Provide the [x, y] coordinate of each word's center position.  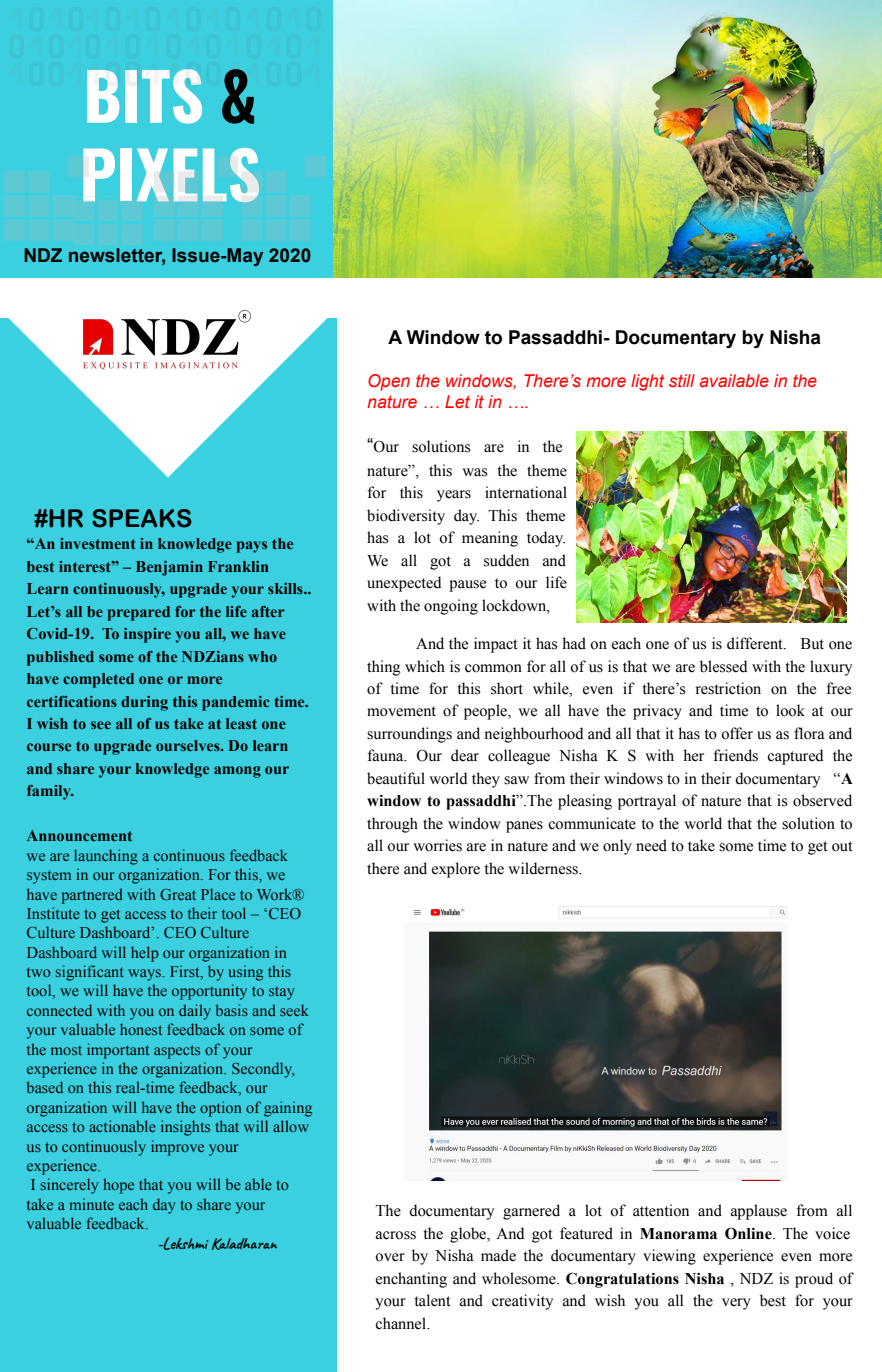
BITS [144, 96]
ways [146, 975]
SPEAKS [142, 518]
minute [92, 1204]
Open [389, 382]
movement [401, 711]
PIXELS [171, 175]
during [144, 703]
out [842, 846]
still [682, 380]
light [648, 382]
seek [294, 1010]
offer [737, 733]
